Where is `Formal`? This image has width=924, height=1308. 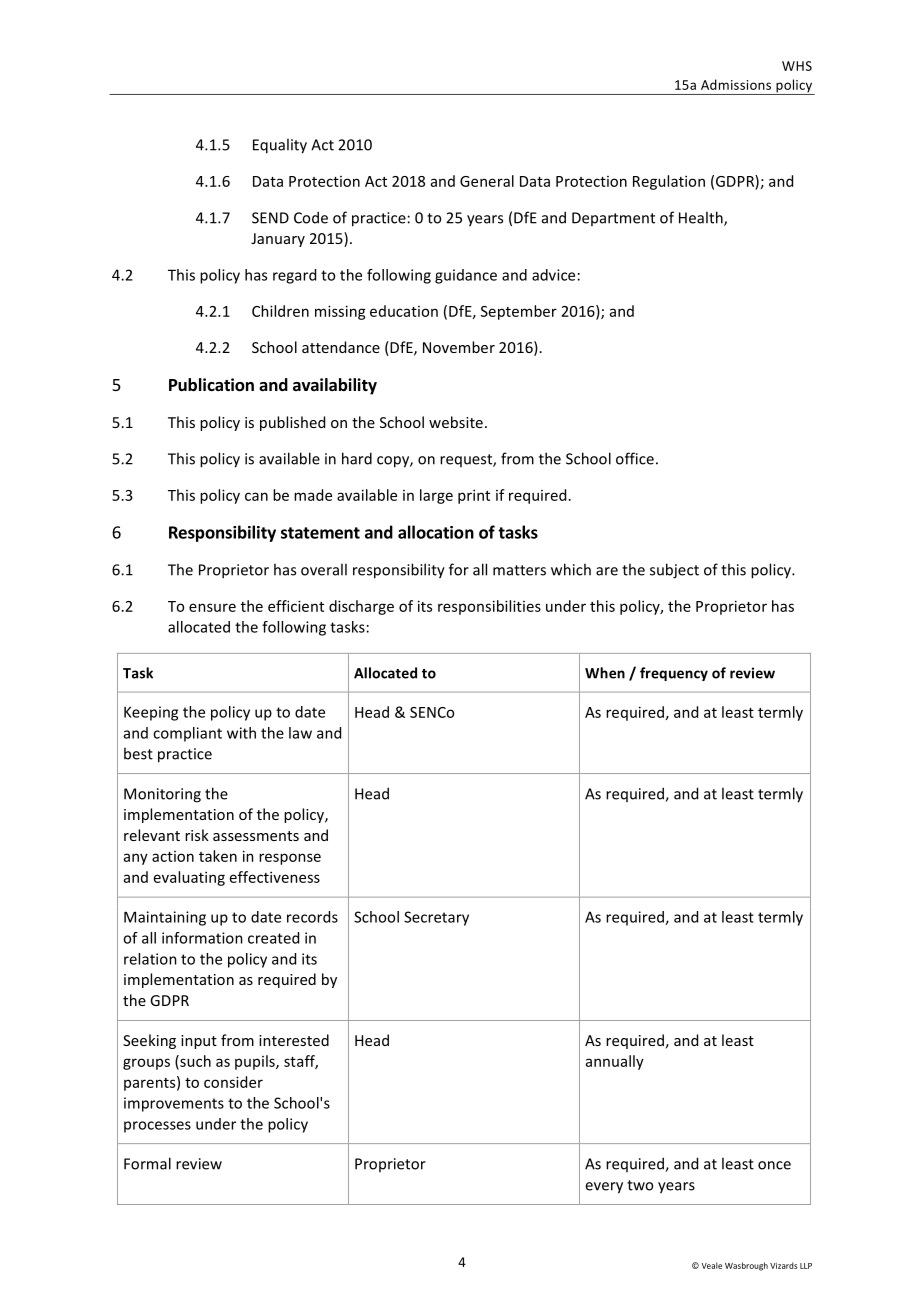 Formal is located at coordinates (147, 1163).
